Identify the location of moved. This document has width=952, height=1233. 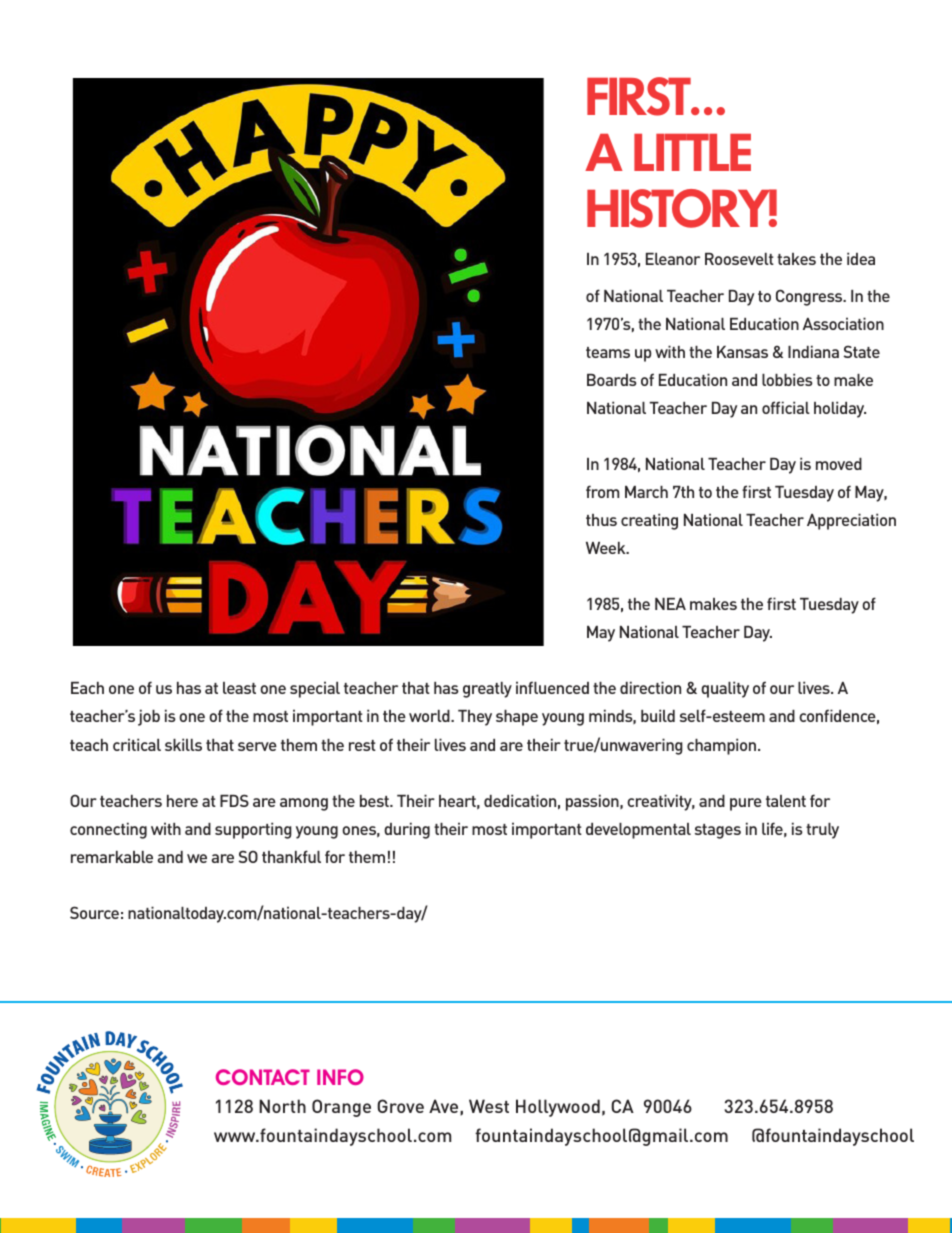
(839, 464).
